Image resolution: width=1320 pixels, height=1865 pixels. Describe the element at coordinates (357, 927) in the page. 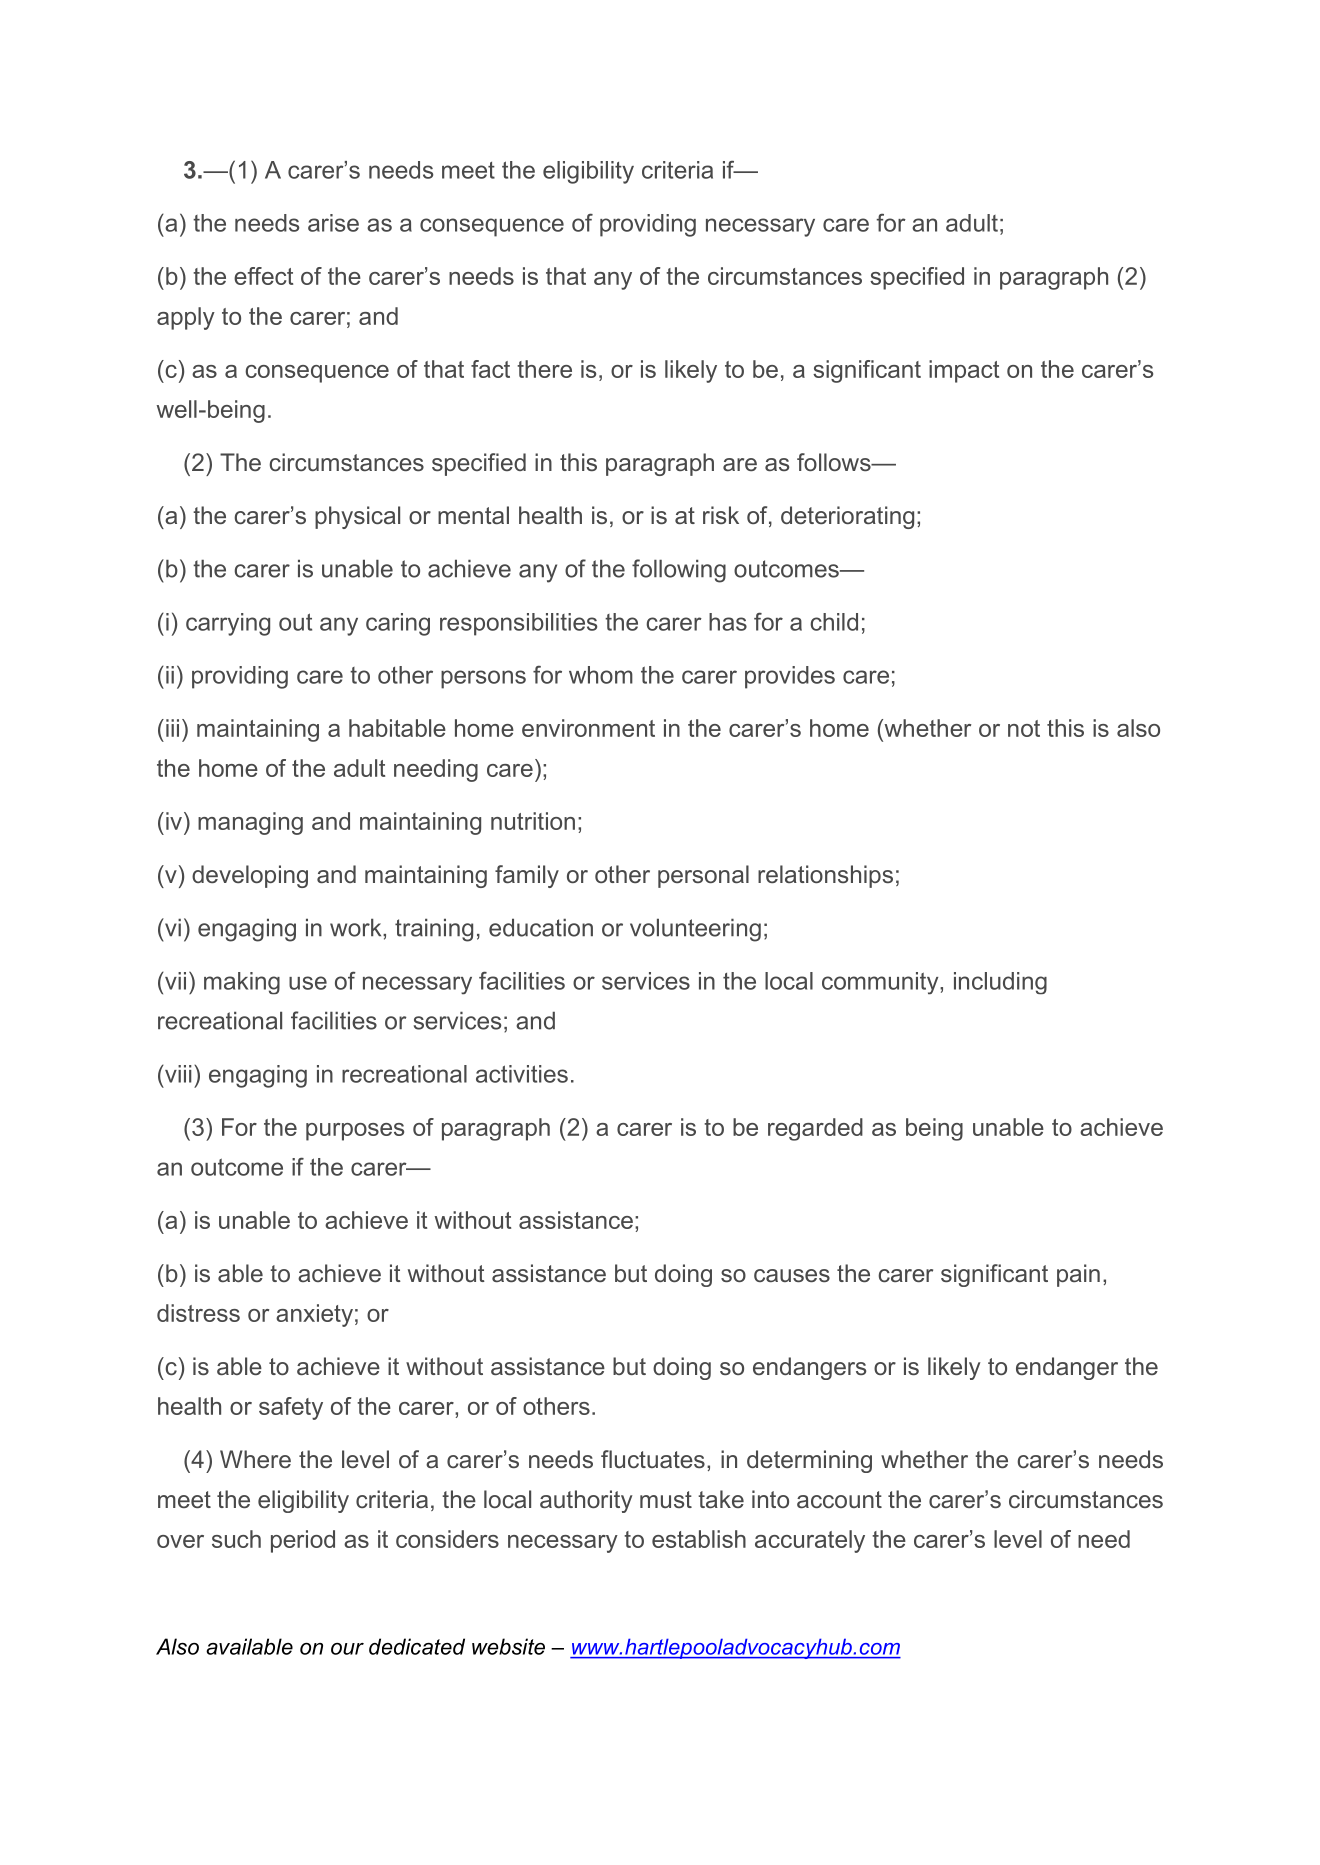

I see `work` at that location.
